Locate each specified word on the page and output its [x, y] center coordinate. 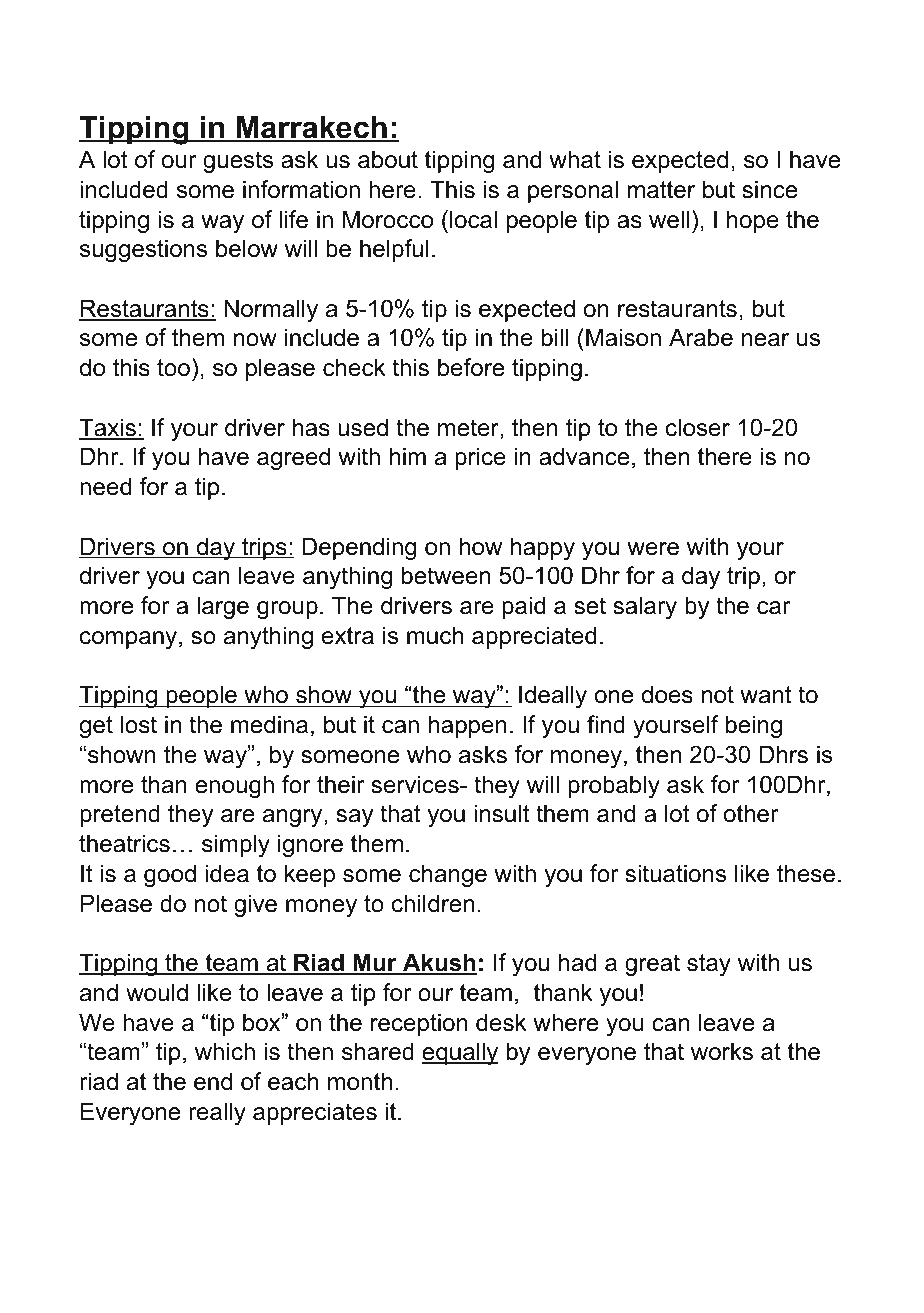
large [223, 607]
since [769, 189]
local [473, 219]
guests [238, 162]
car [773, 608]
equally [460, 1053]
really [217, 1113]
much [435, 635]
